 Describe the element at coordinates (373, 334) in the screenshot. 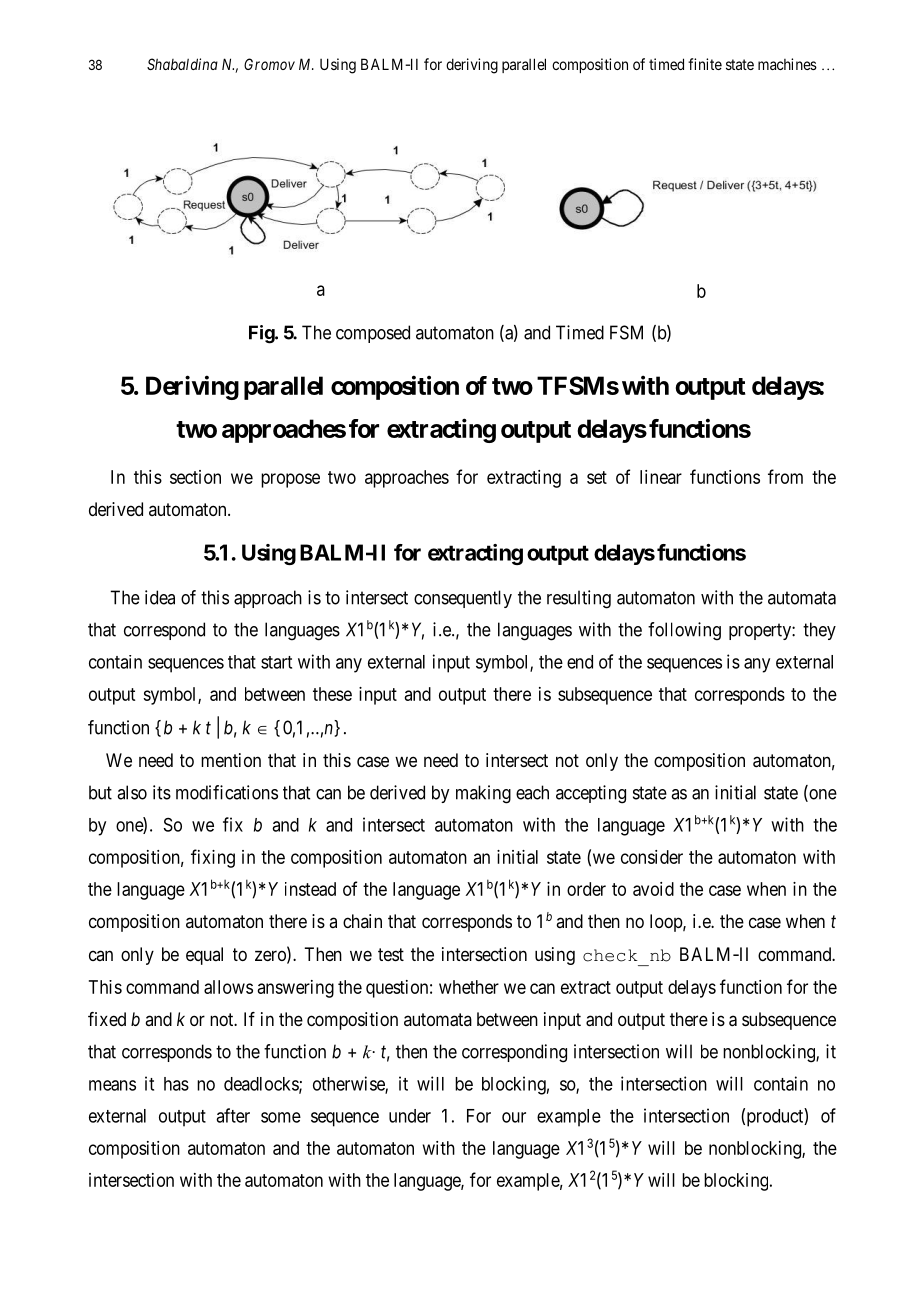

I see `composed` at that location.
